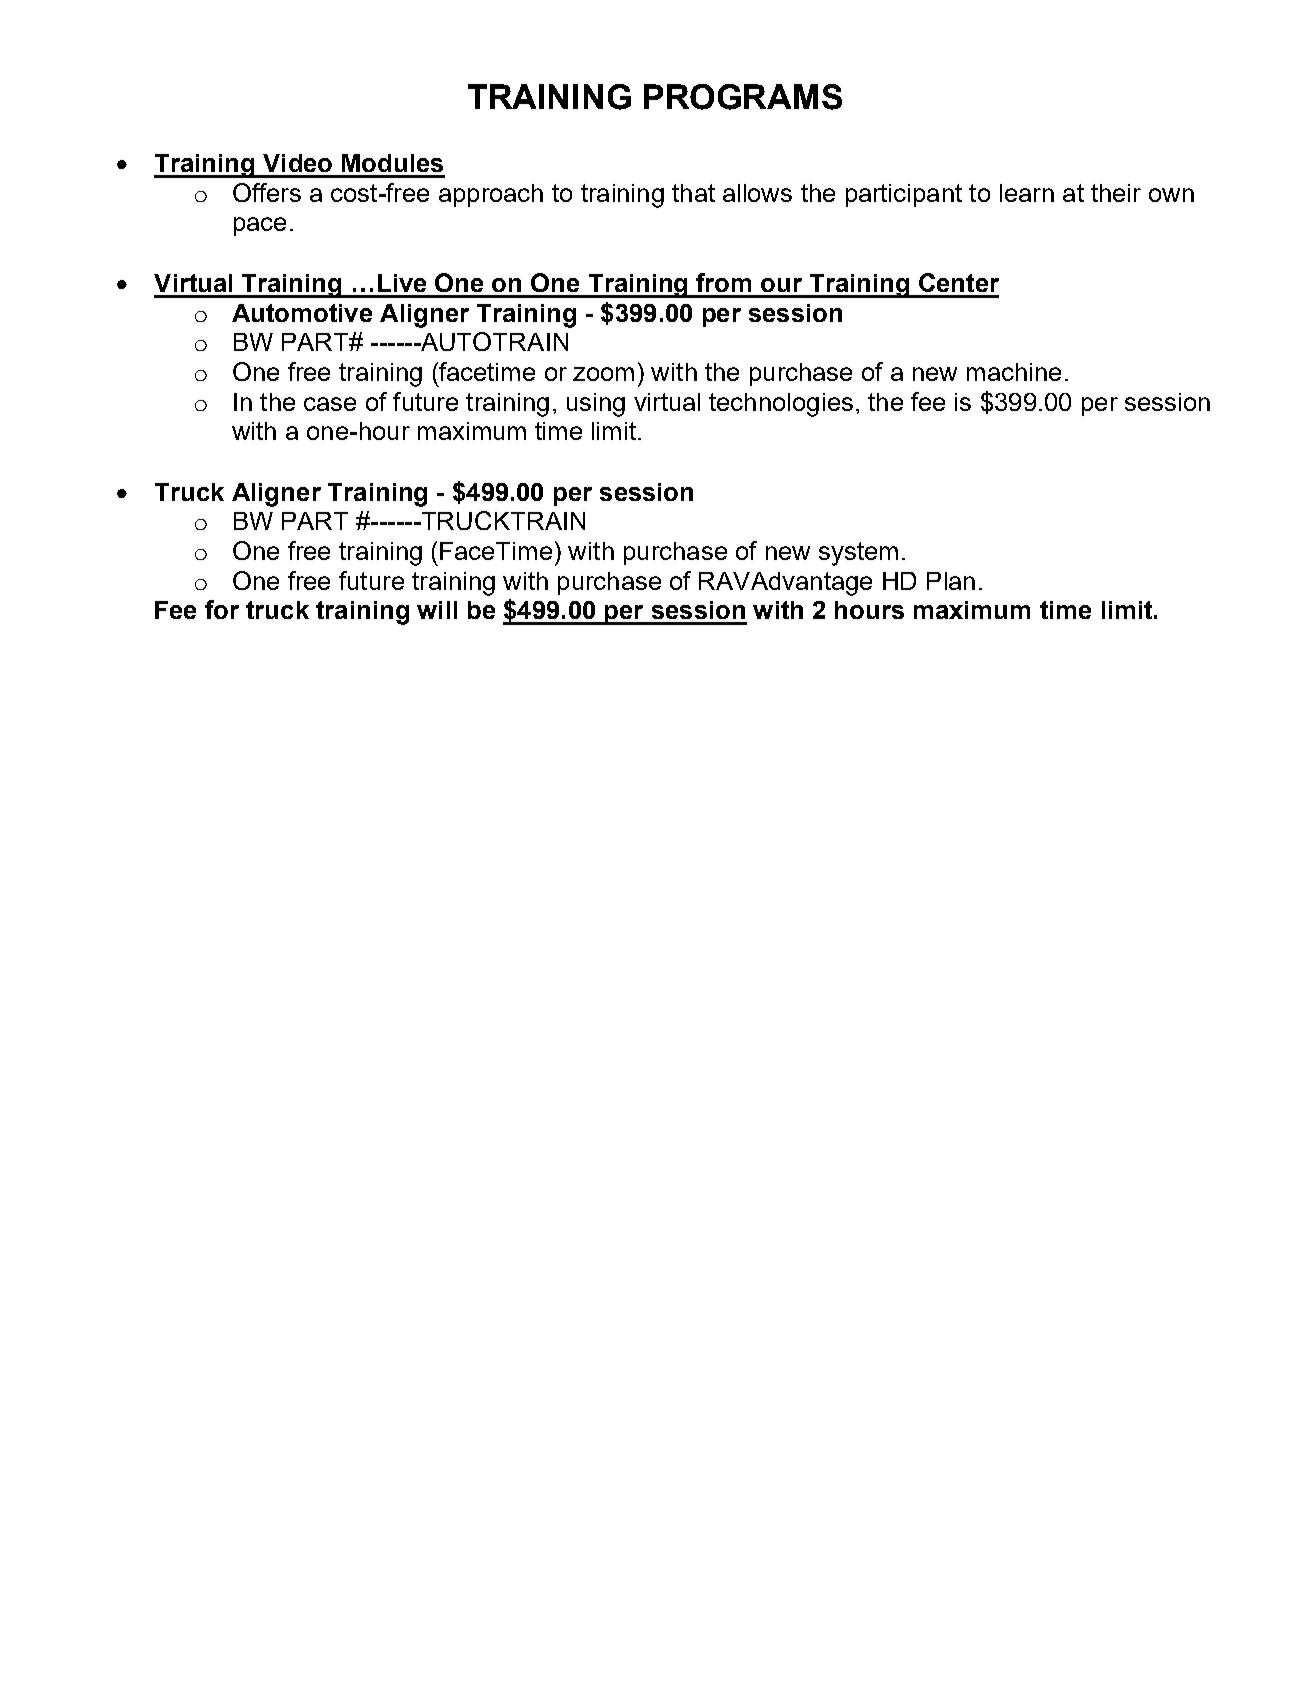 This screenshot has width=1312, height=1698. What do you see at coordinates (951, 581) in the screenshot?
I see `Plan` at bounding box center [951, 581].
